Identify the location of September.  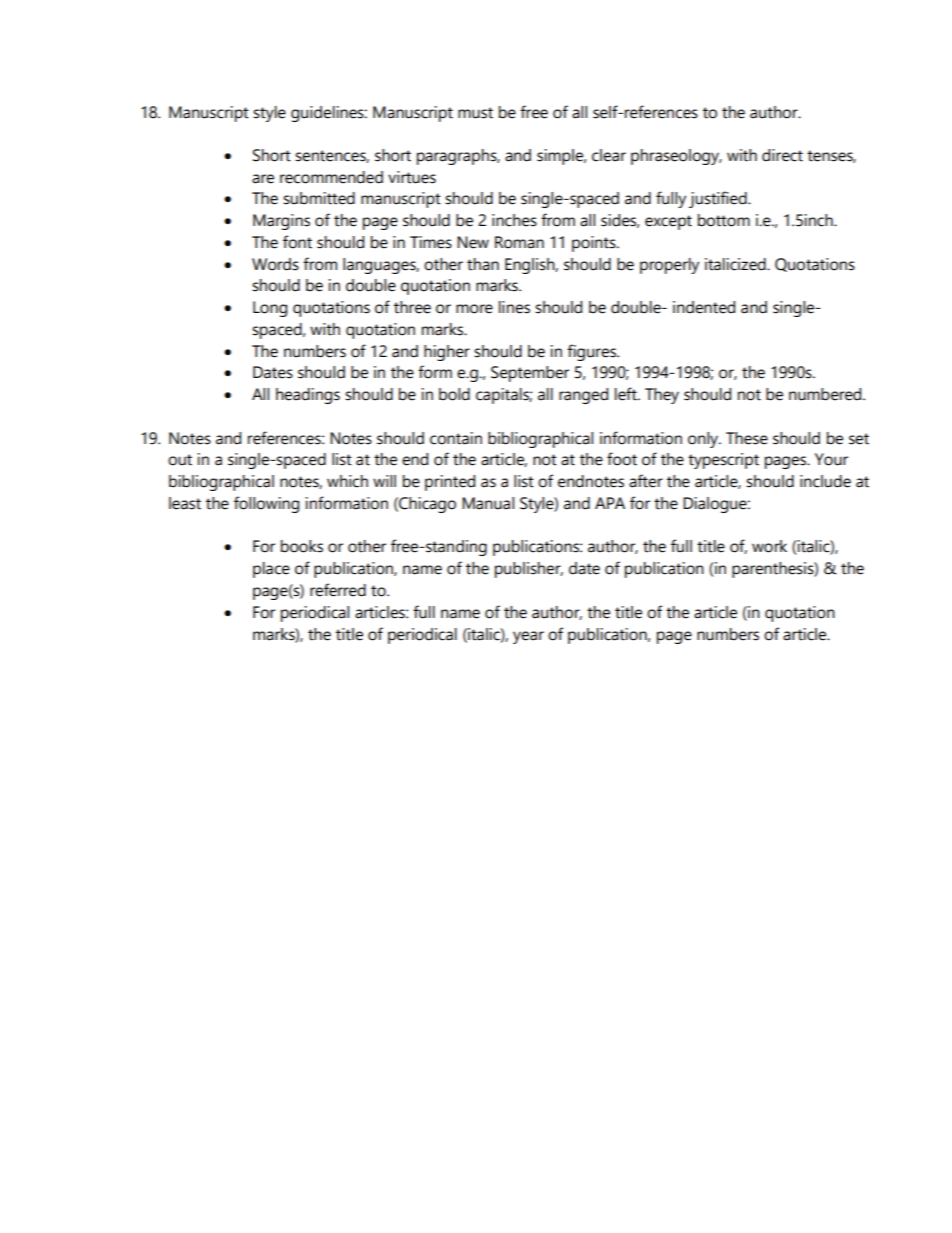
(530, 374).
